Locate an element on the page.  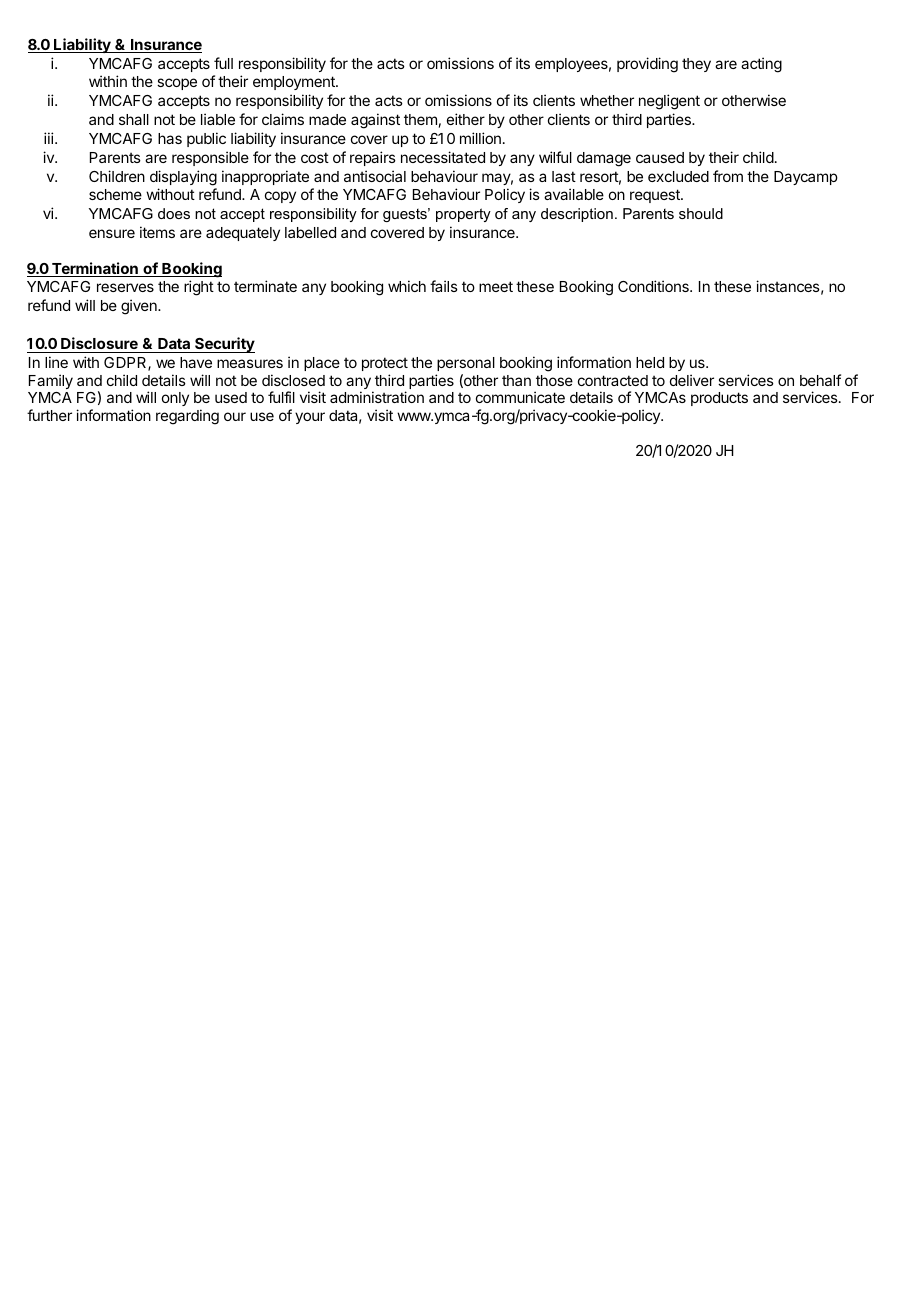
items is located at coordinates (157, 232).
